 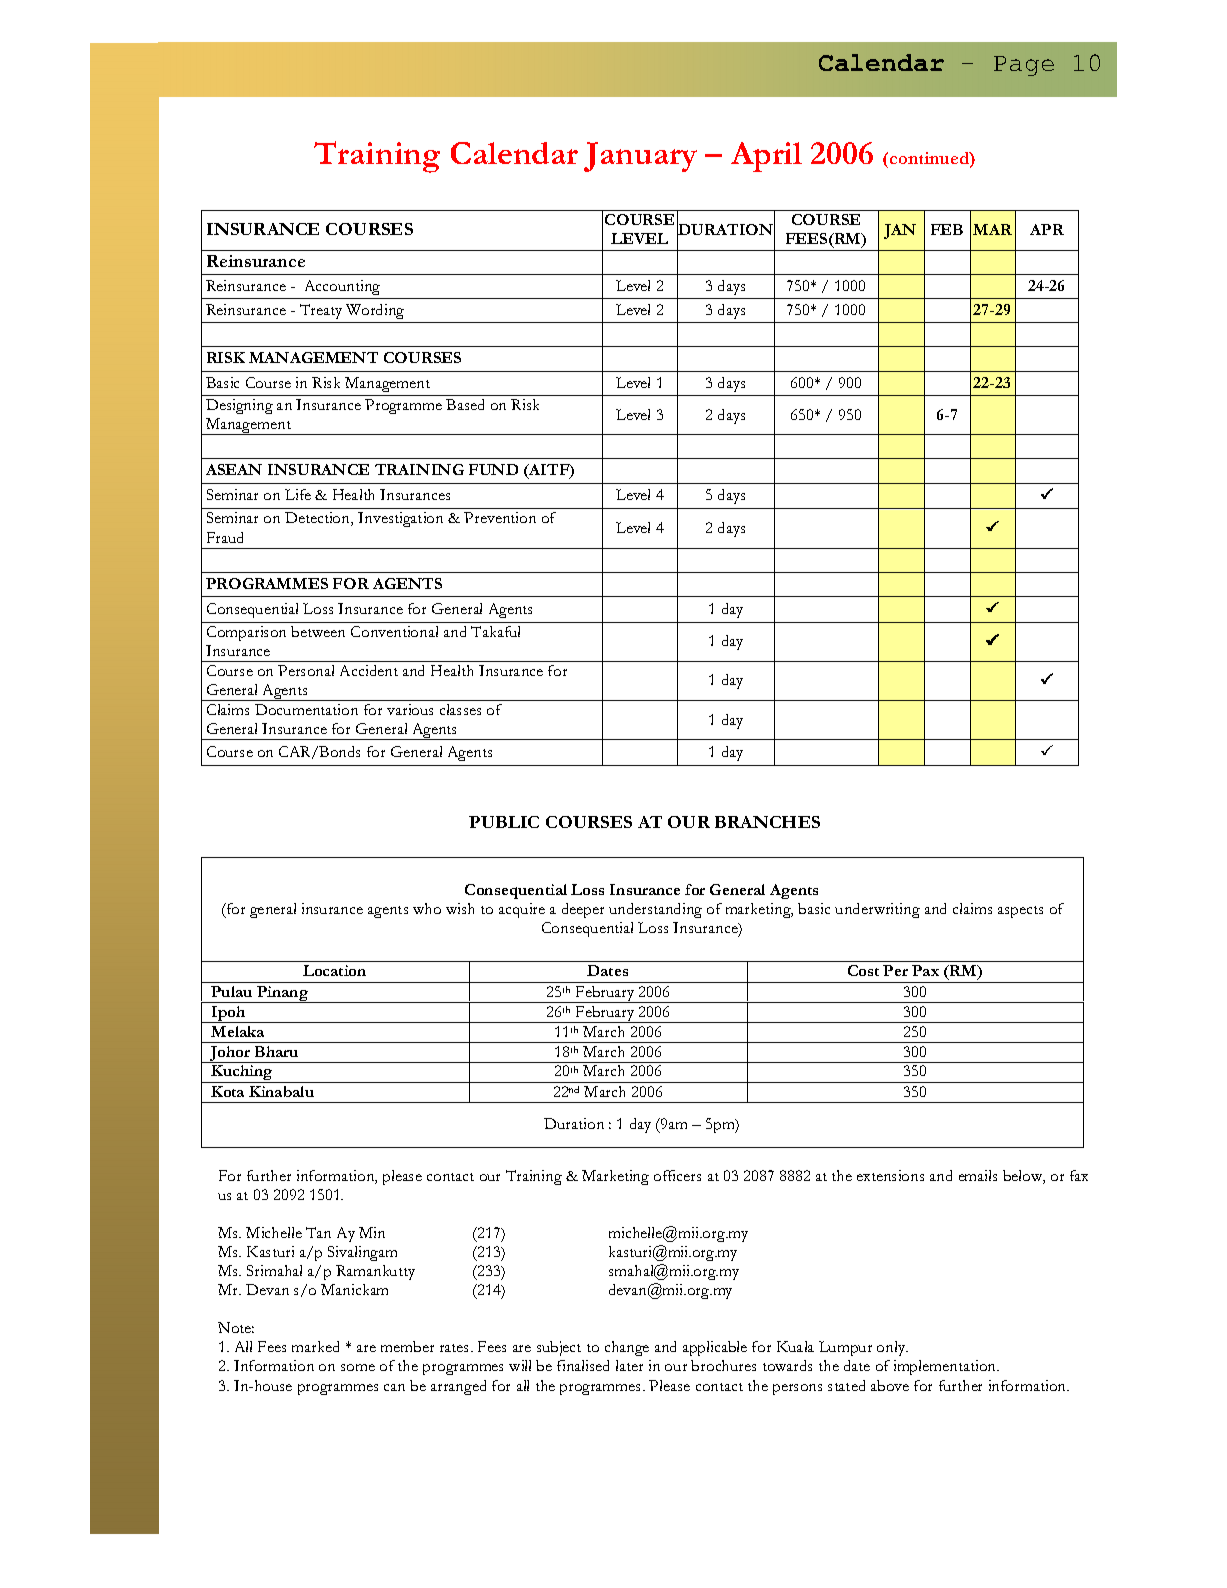 I want to click on FUND, so click(x=493, y=469).
